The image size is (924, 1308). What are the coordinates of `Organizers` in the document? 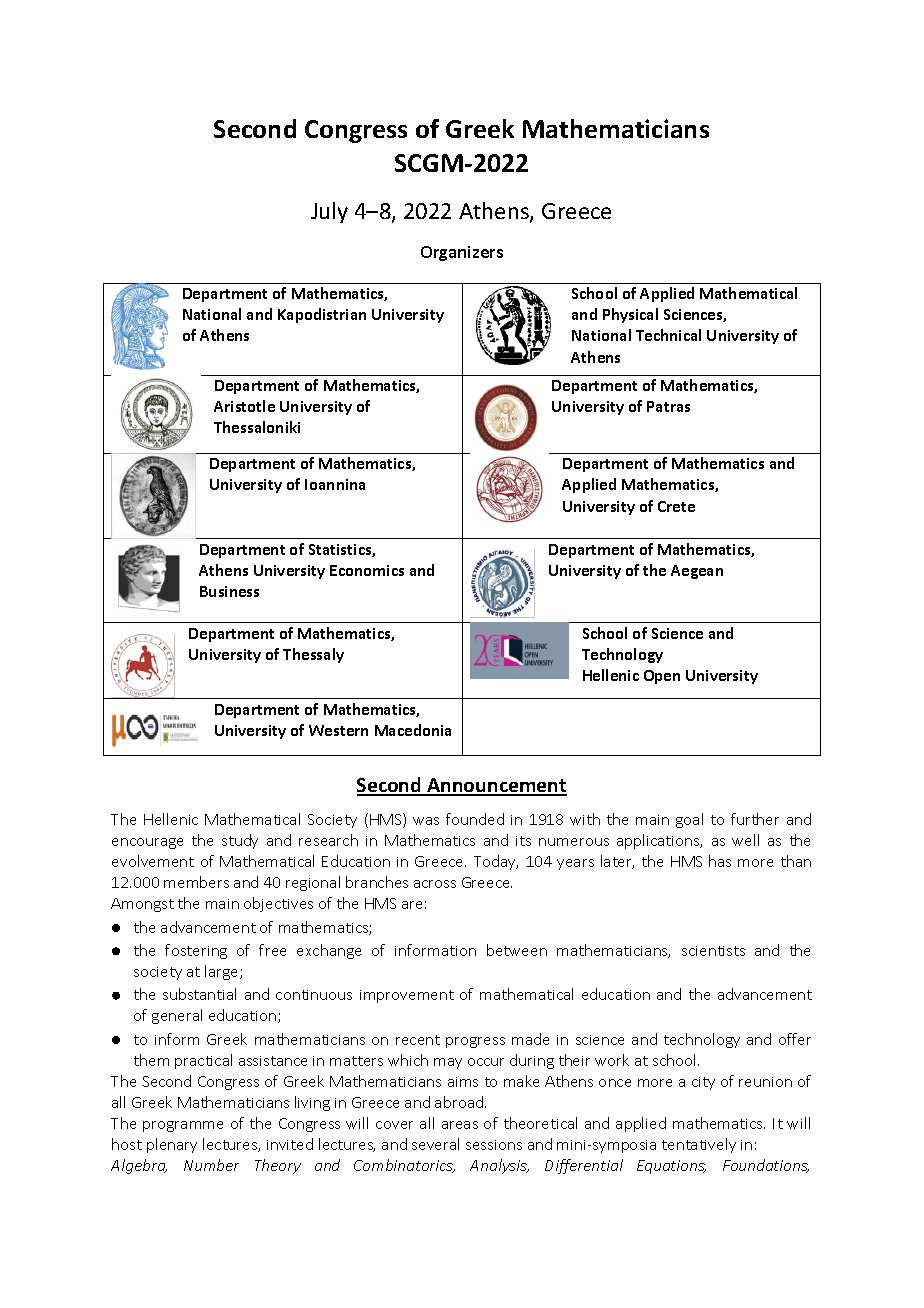 It's located at (462, 253).
